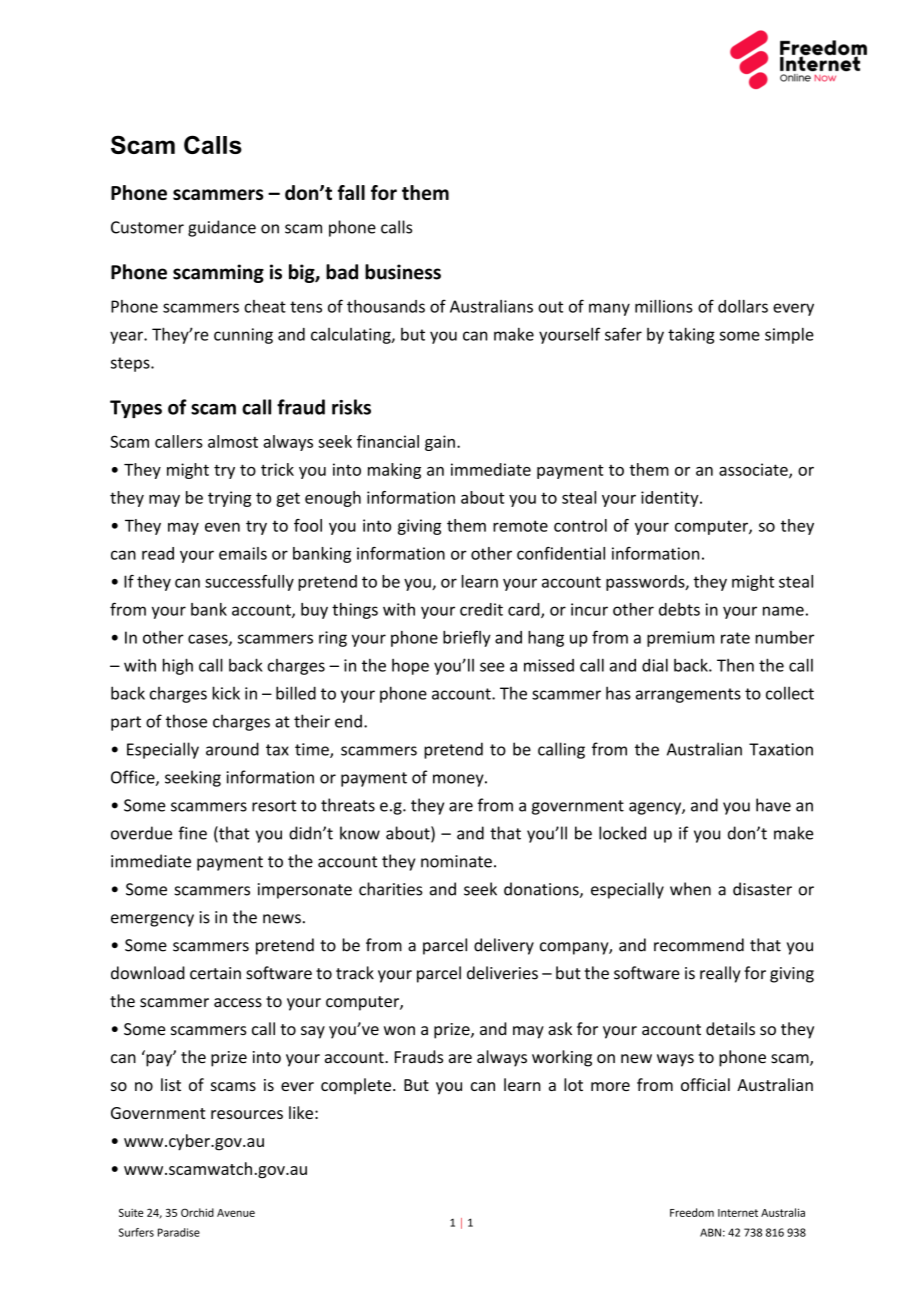  What do you see at coordinates (236, 1213) in the image?
I see `Avenue` at bounding box center [236, 1213].
